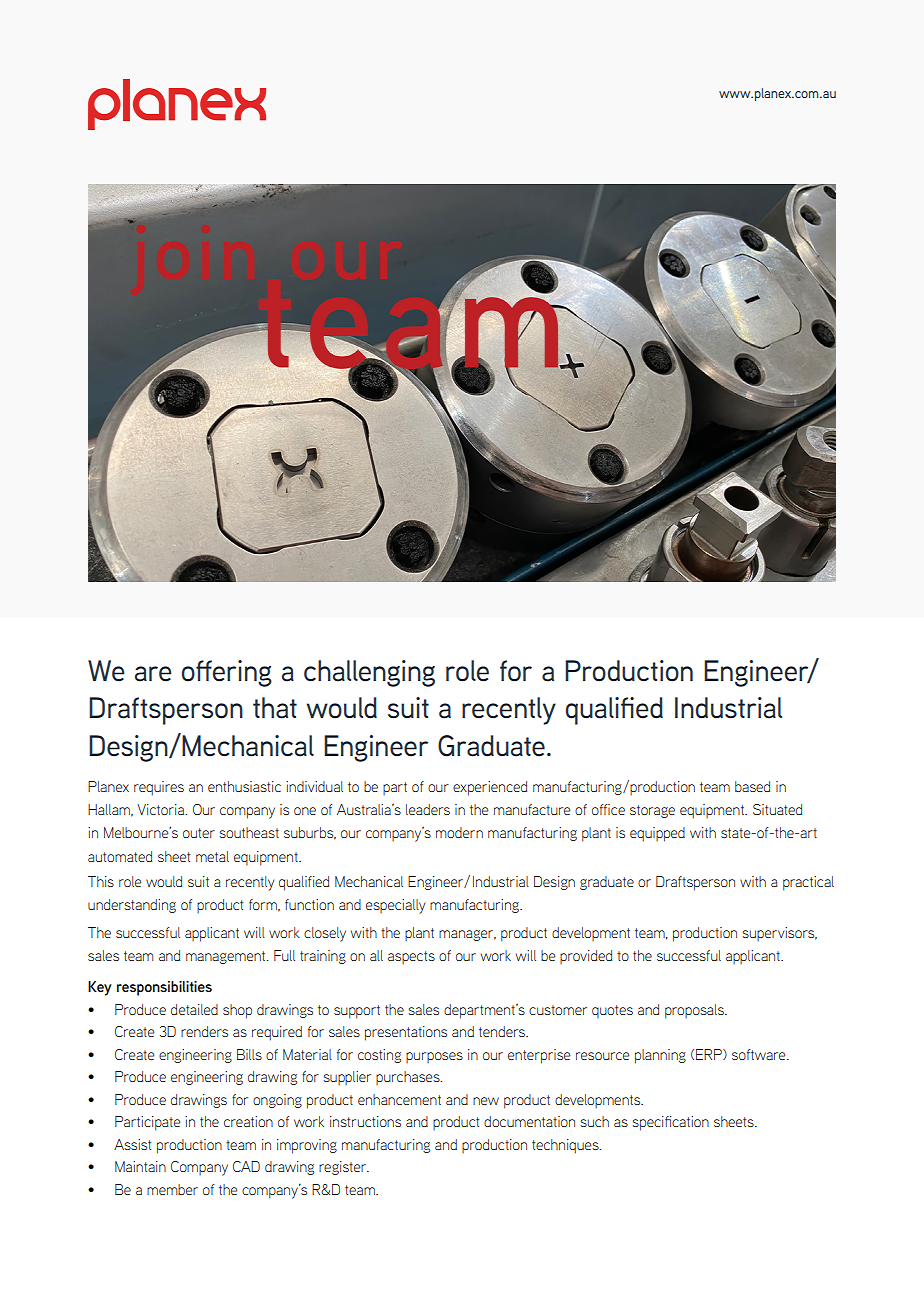  I want to click on register, so click(344, 1168).
